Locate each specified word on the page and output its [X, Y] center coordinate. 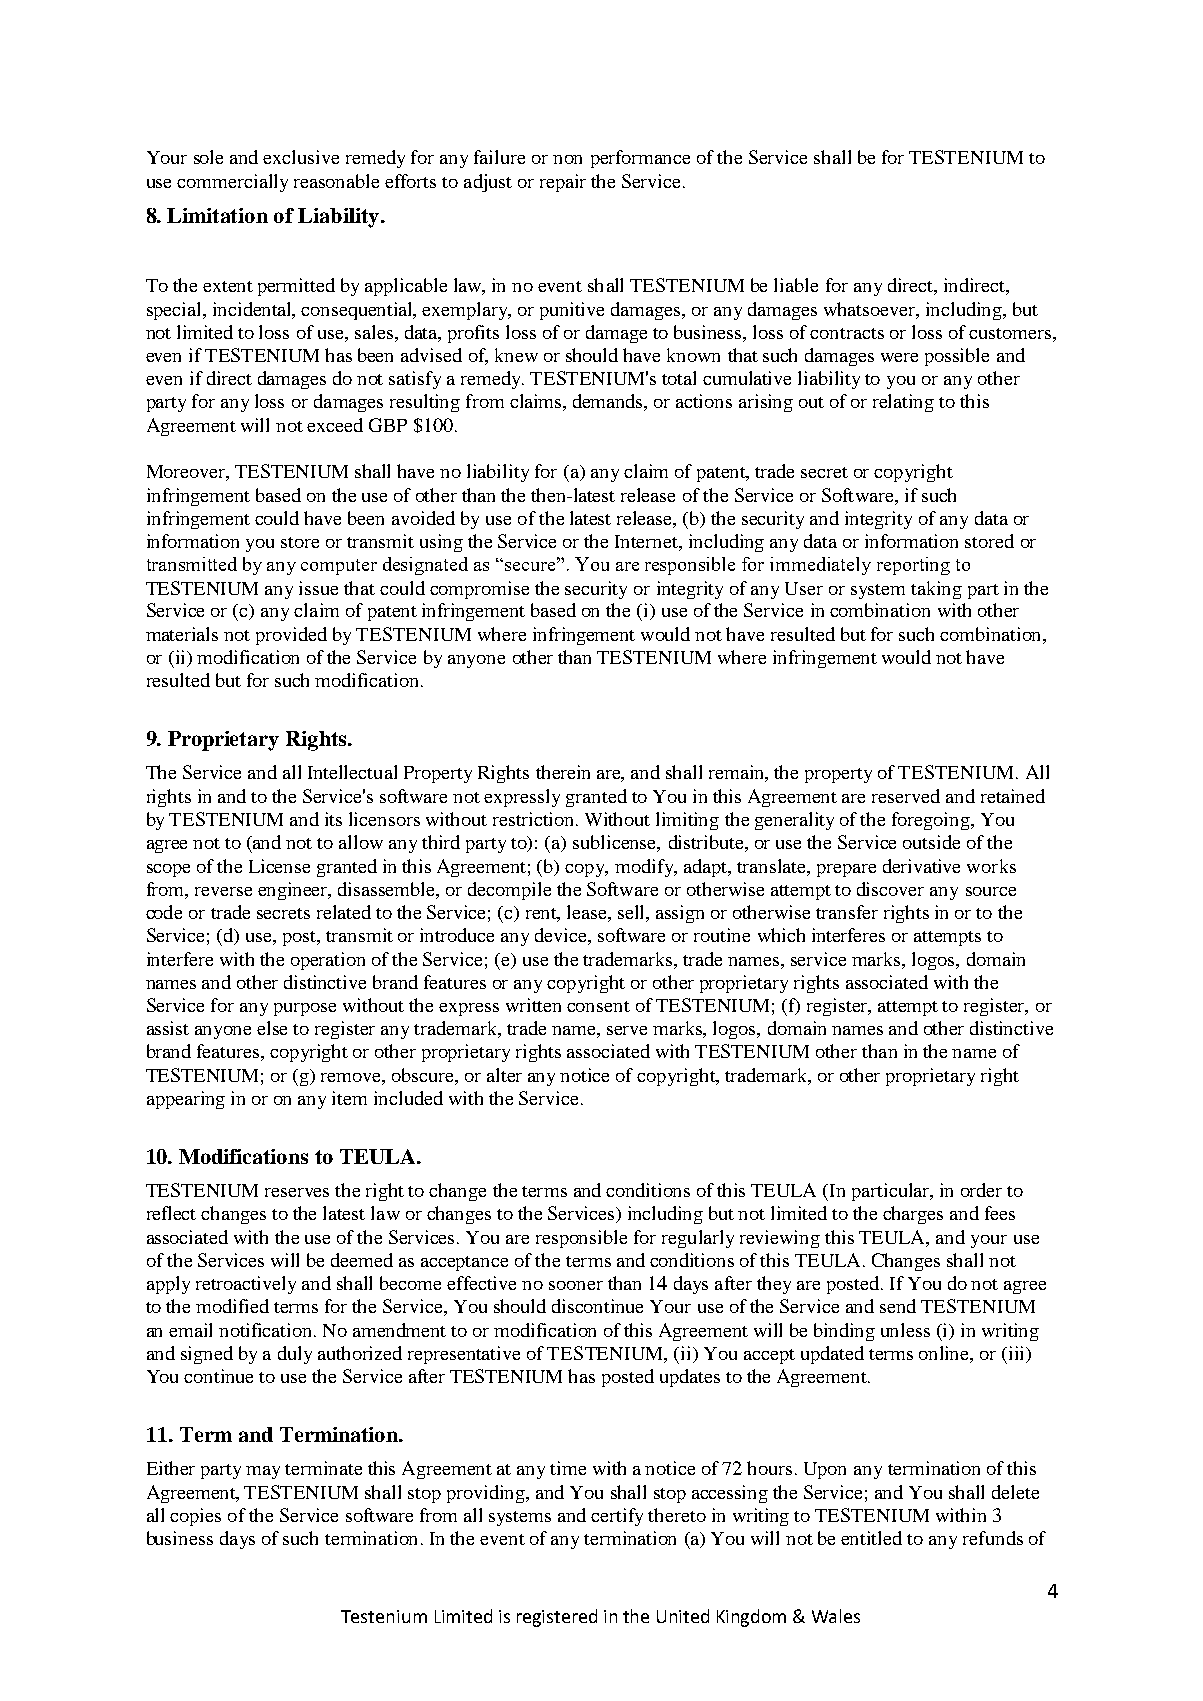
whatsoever [870, 309]
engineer [294, 891]
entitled [871, 1538]
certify [617, 1517]
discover [890, 889]
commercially [232, 183]
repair [563, 183]
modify [645, 868]
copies [195, 1517]
